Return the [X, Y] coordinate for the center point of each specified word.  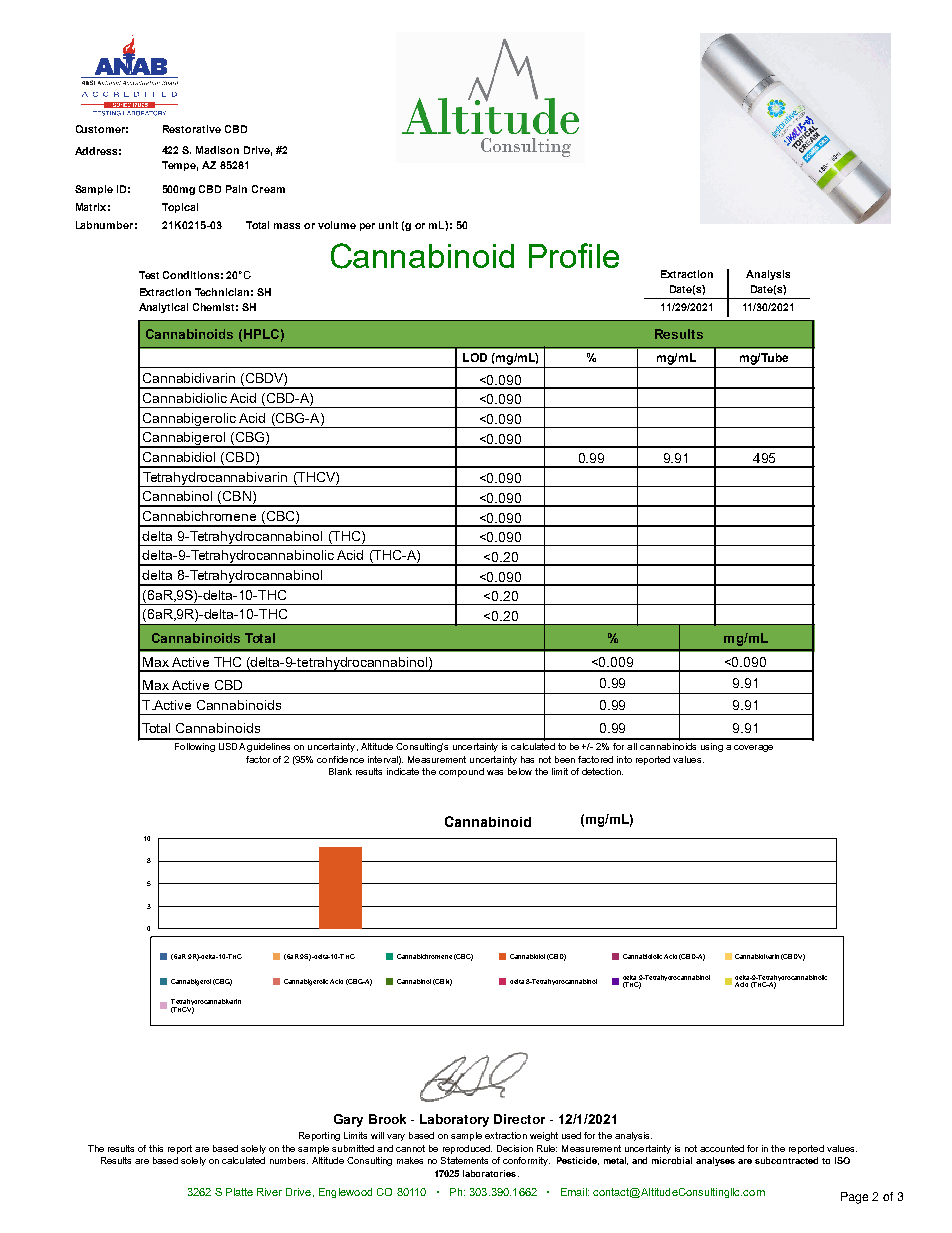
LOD [475, 357]
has [527, 759]
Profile [574, 255]
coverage [753, 748]
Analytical [163, 308]
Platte [239, 1192]
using [712, 747]
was [495, 772]
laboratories [491, 1173]
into [624, 759]
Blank [340, 771]
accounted [722, 1148]
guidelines [268, 747]
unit [388, 225]
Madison [217, 150]
